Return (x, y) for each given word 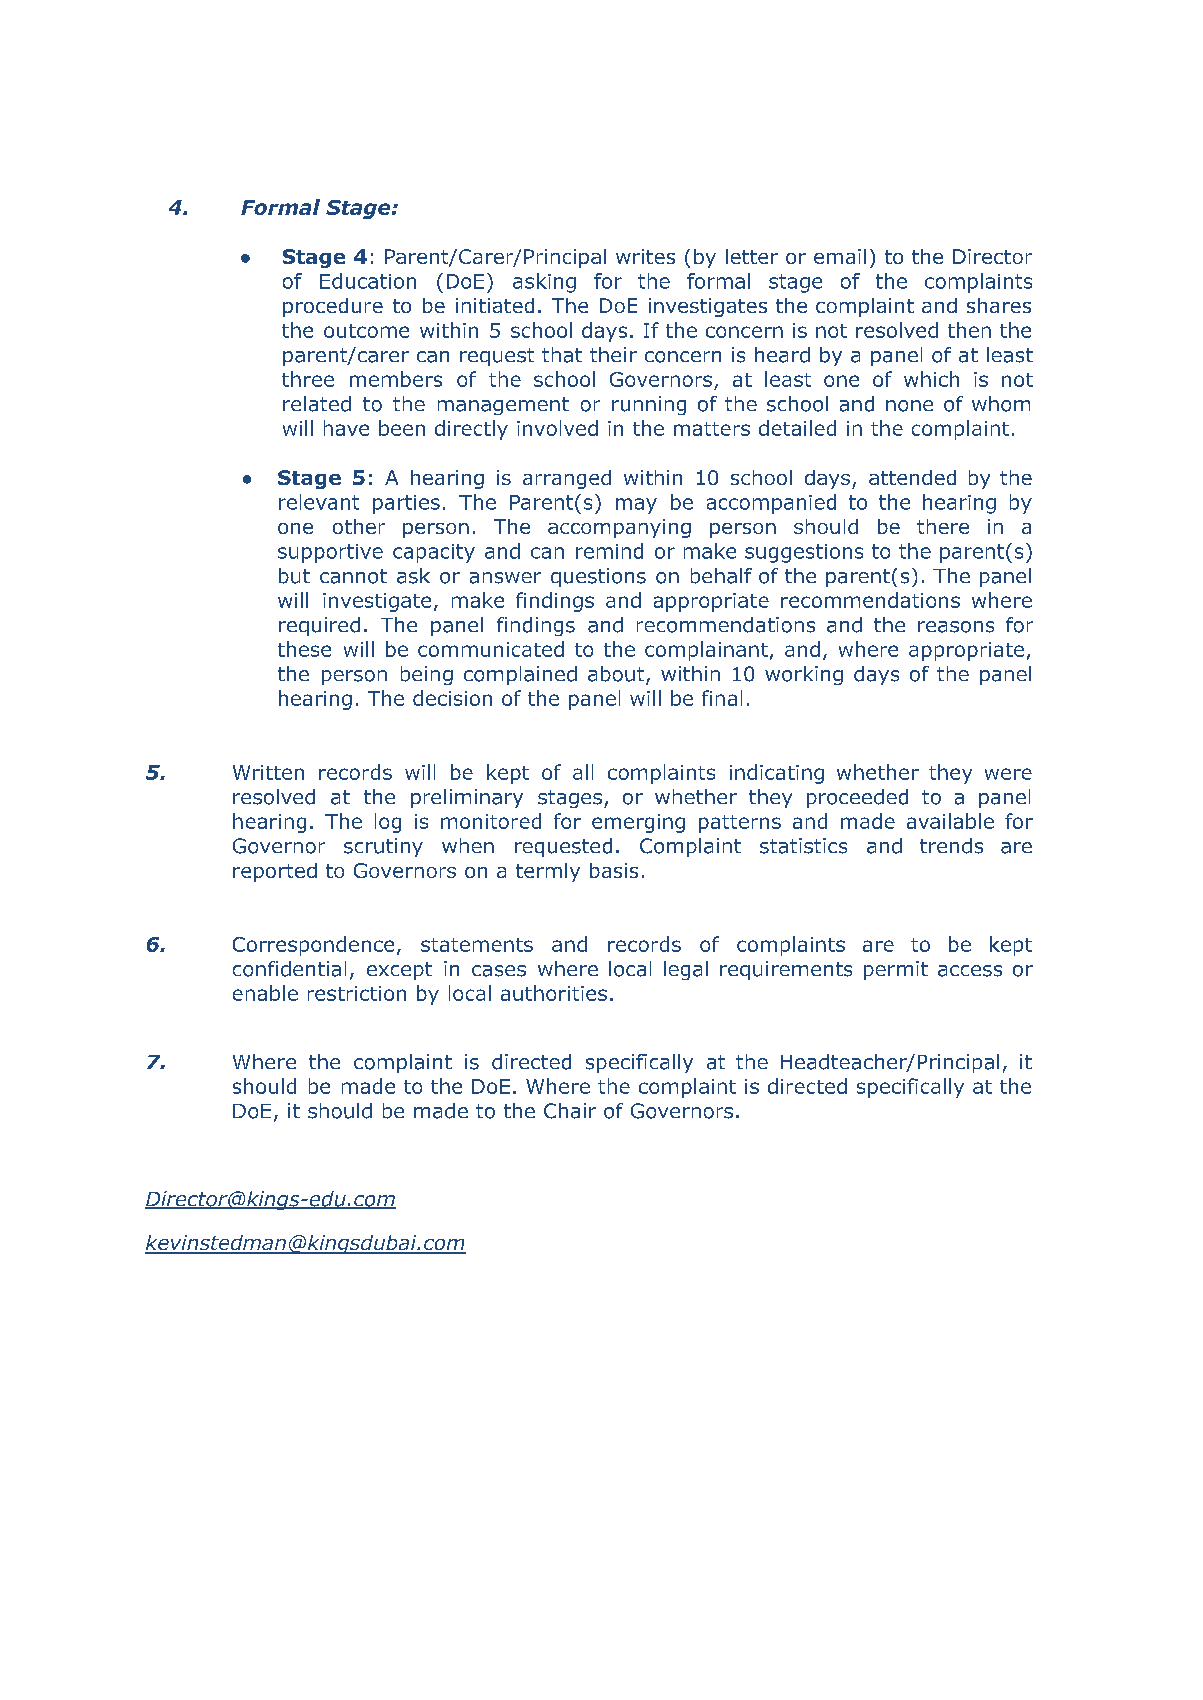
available (950, 821)
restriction (357, 993)
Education (368, 281)
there (943, 526)
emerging (638, 823)
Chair (570, 1111)
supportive (330, 553)
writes (645, 256)
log (388, 823)
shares (999, 305)
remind (609, 551)
